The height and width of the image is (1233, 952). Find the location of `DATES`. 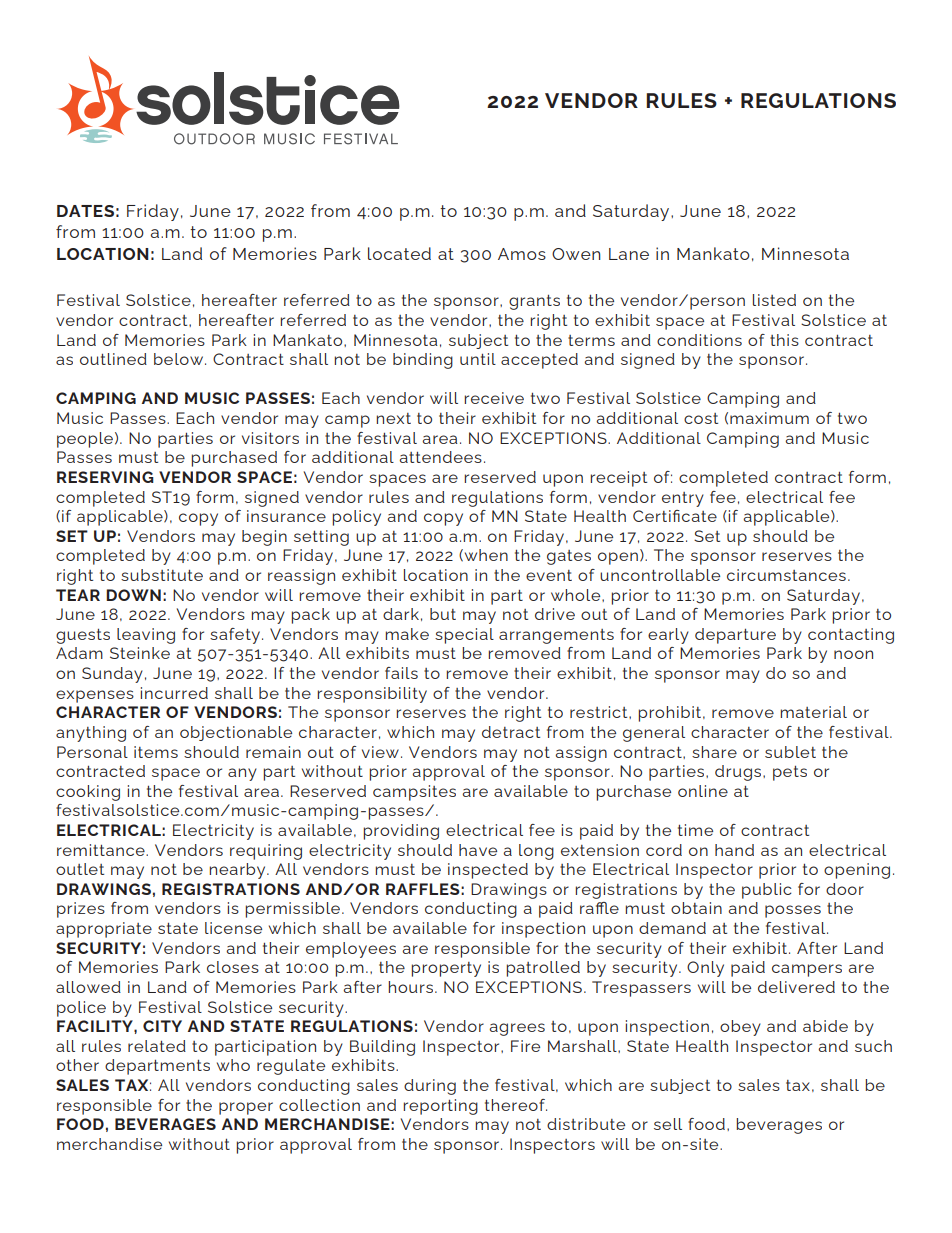

DATES is located at coordinates (85, 211).
